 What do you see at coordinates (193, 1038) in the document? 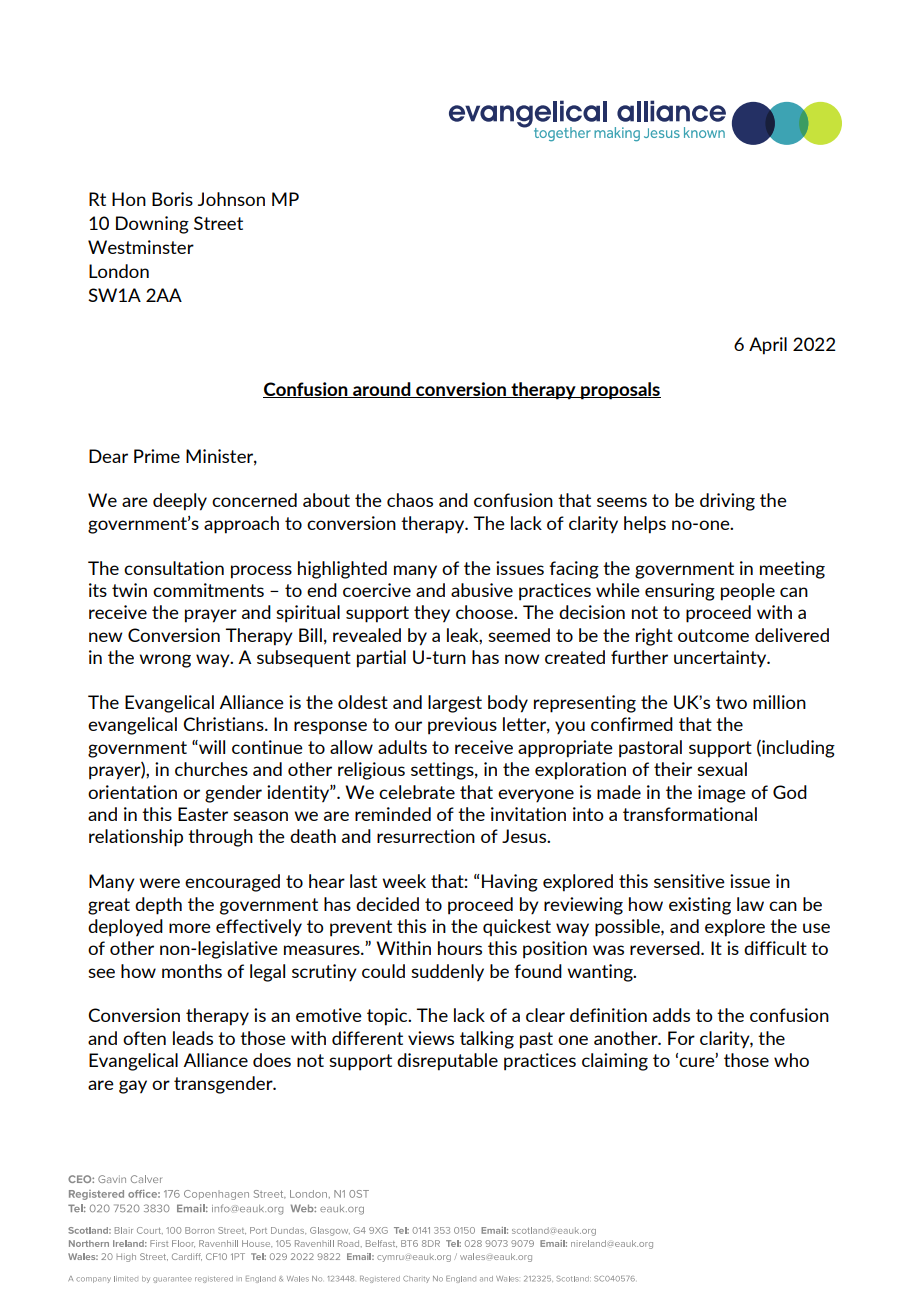
I see `leads` at bounding box center [193, 1038].
